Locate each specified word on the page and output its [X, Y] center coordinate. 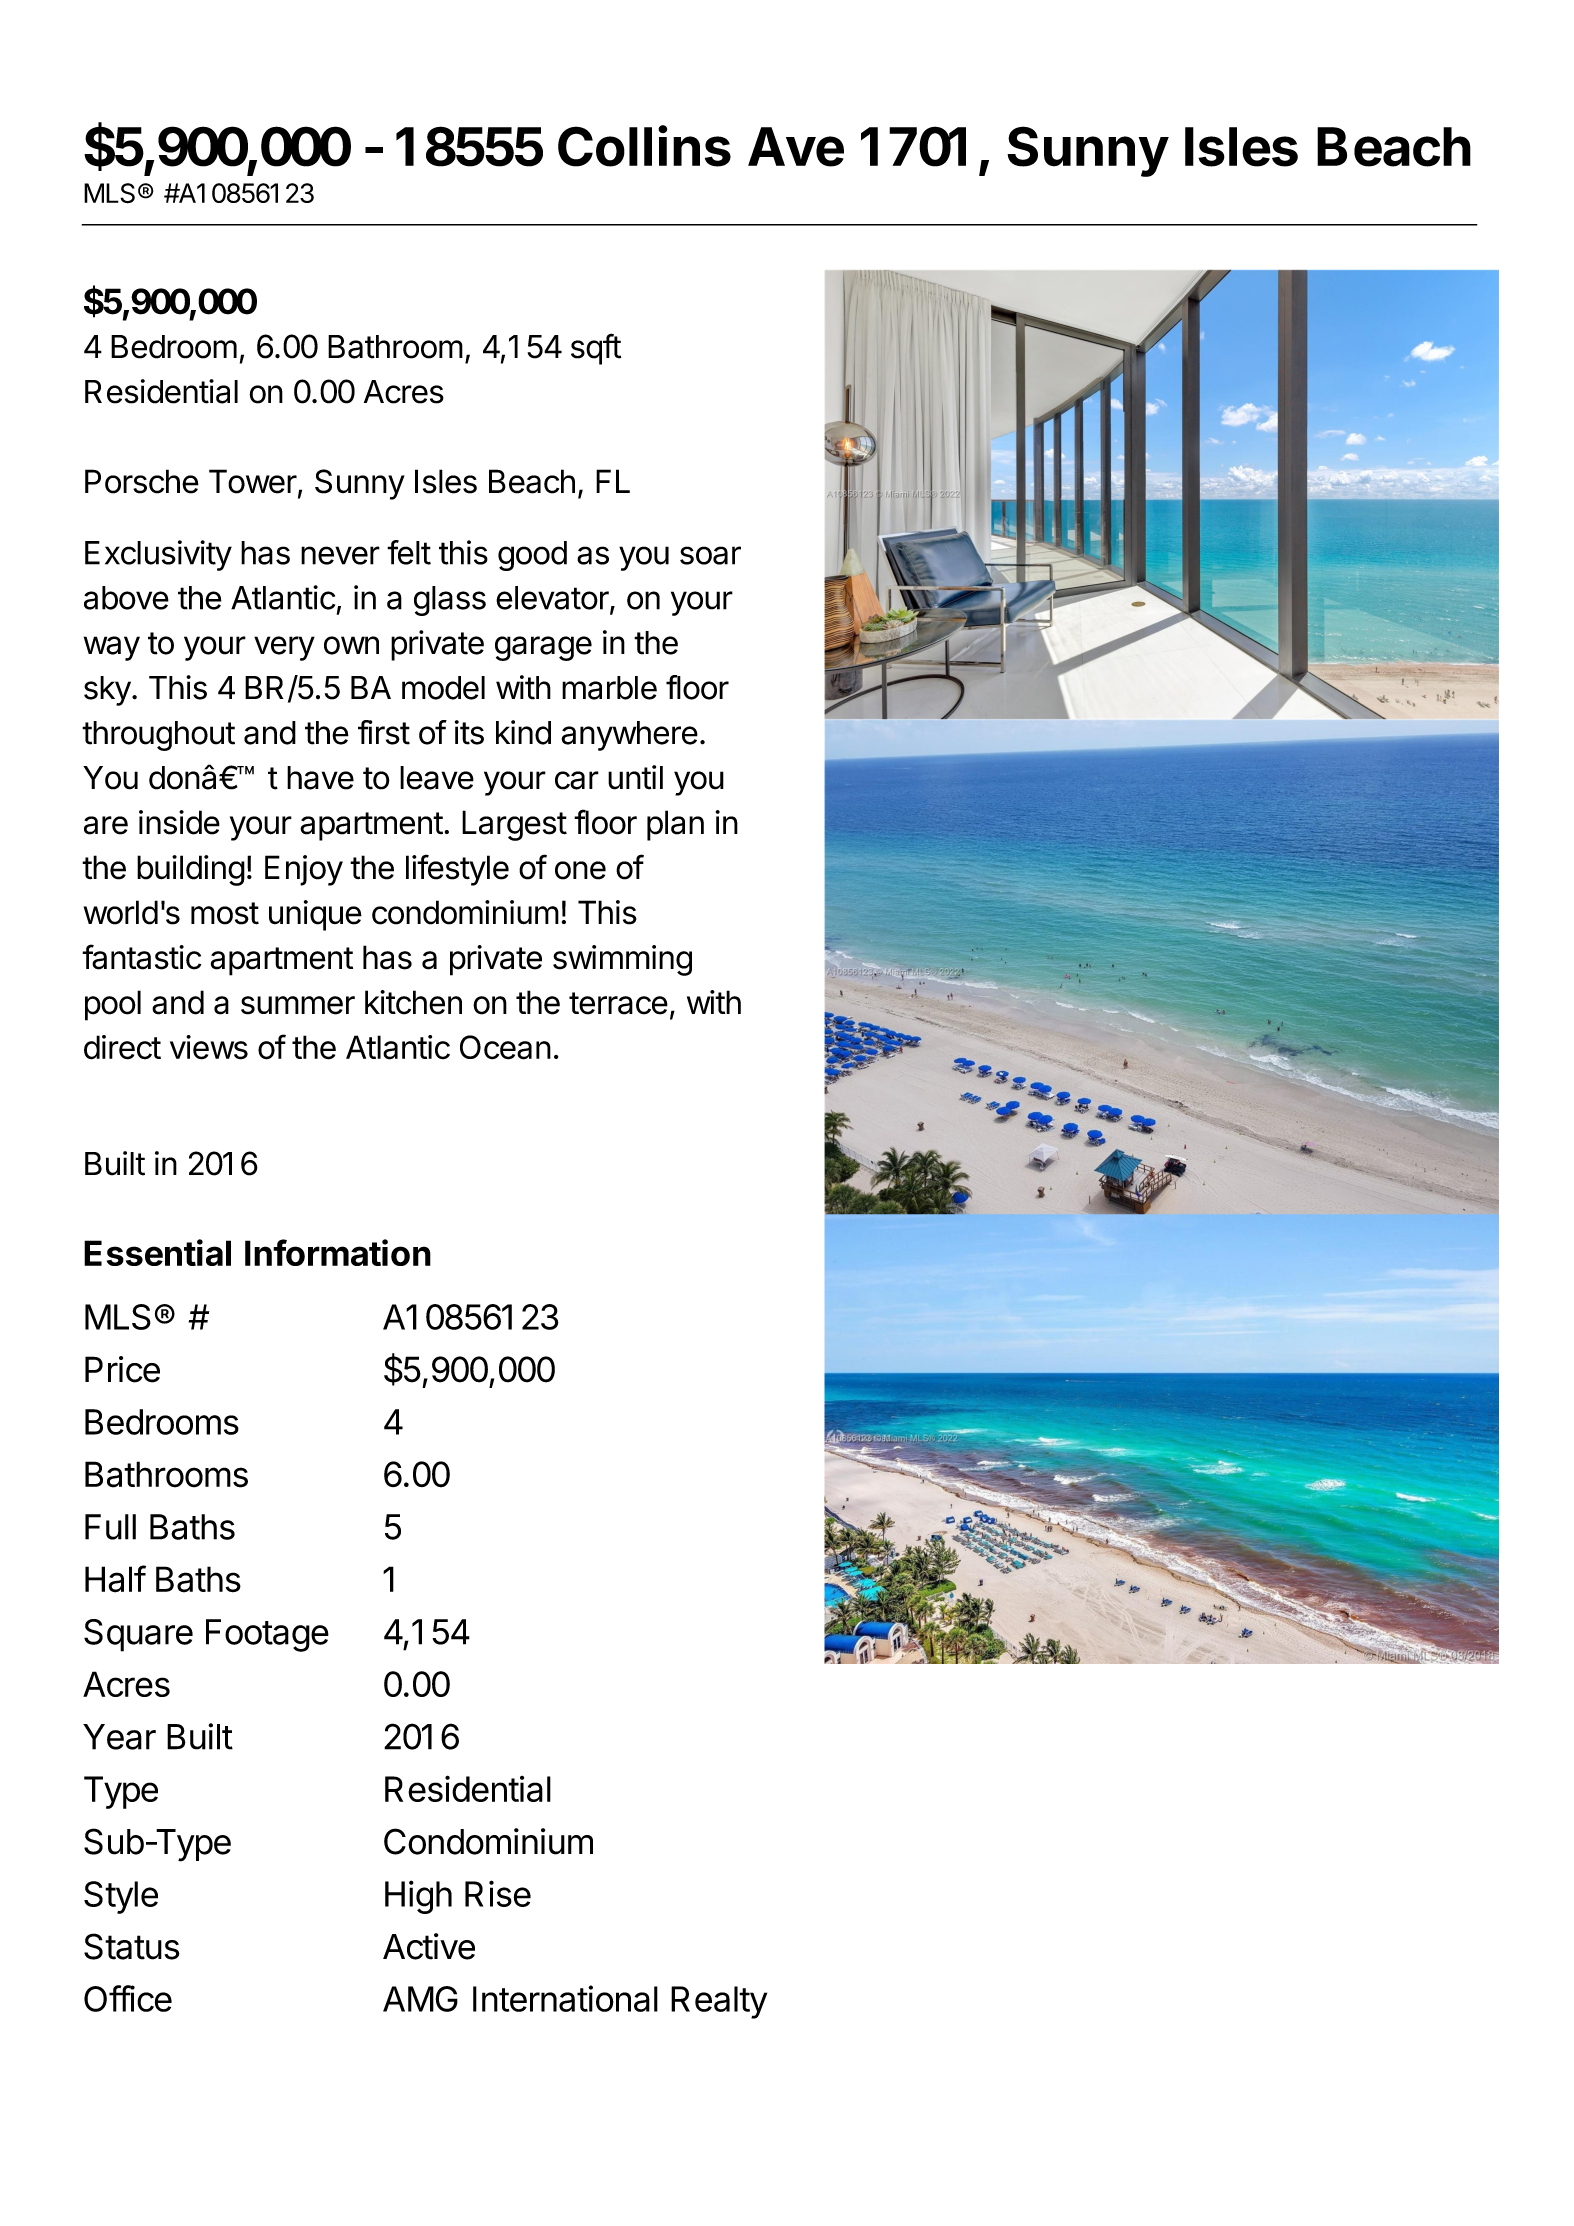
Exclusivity [158, 555]
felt [409, 552]
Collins [644, 146]
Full [110, 1527]
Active [429, 1946]
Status [132, 1946]
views [209, 1047]
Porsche [142, 481]
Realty [719, 2002]
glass [450, 601]
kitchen [413, 1002]
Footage [267, 1635]
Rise [498, 1893]
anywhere [629, 736]
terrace [618, 1003]
